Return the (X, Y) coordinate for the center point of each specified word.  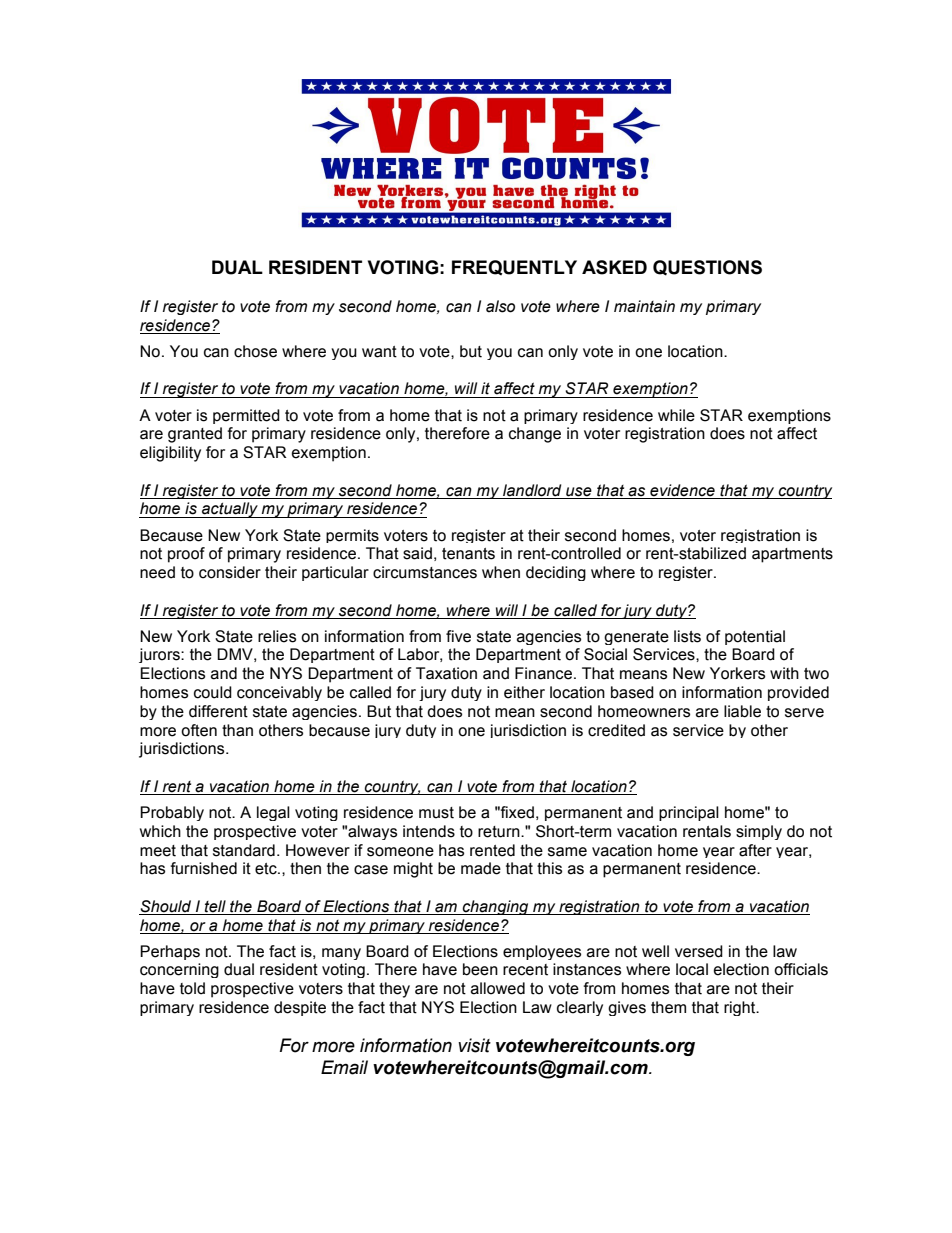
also (500, 306)
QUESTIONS (707, 268)
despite (300, 1008)
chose (255, 351)
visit (474, 1045)
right (741, 1008)
